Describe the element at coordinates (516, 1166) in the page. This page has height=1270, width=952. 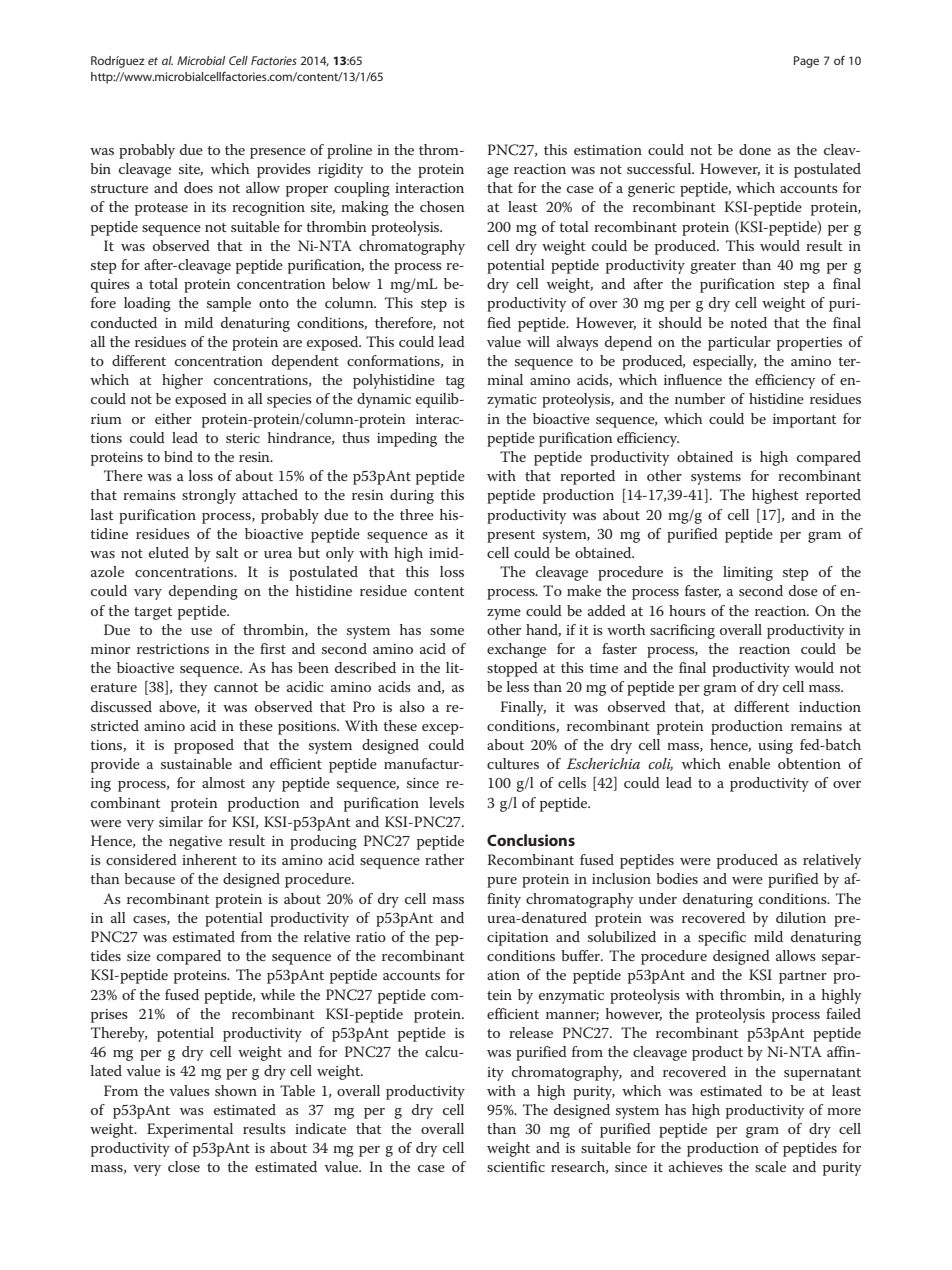
I see `scientific` at that location.
